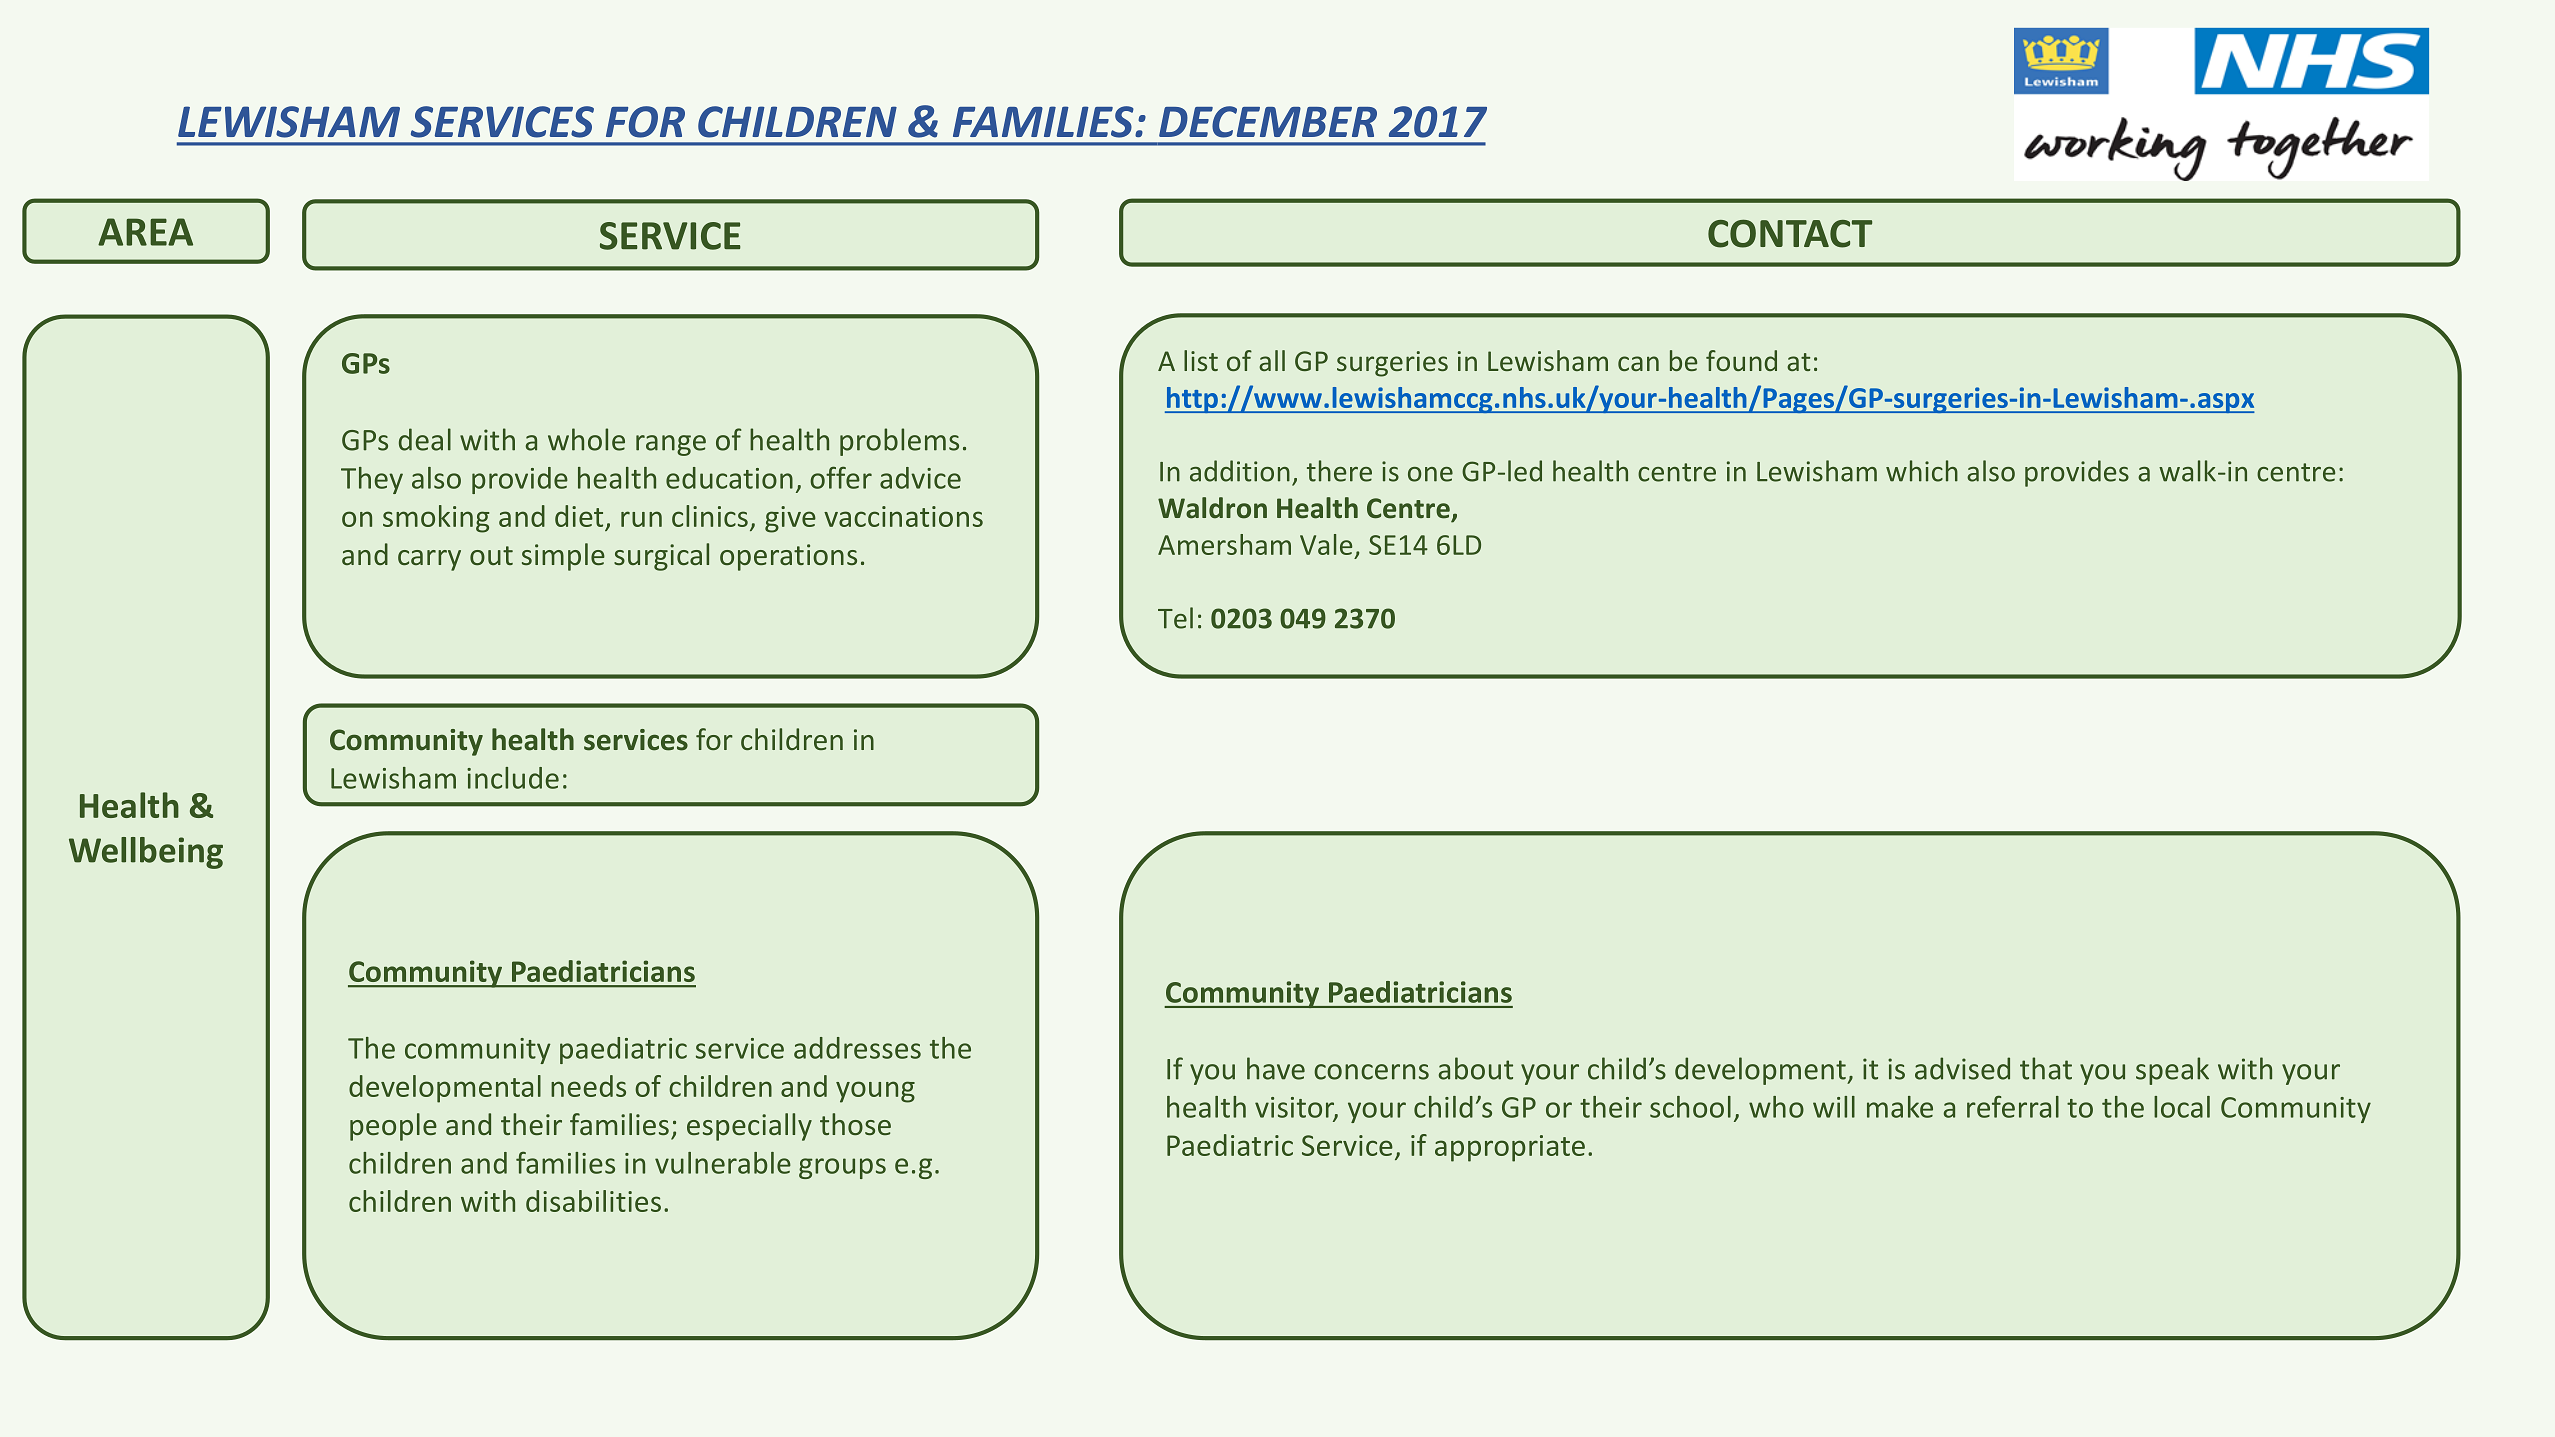  Describe the element at coordinates (429, 560) in the document. I see `carry` at that location.
